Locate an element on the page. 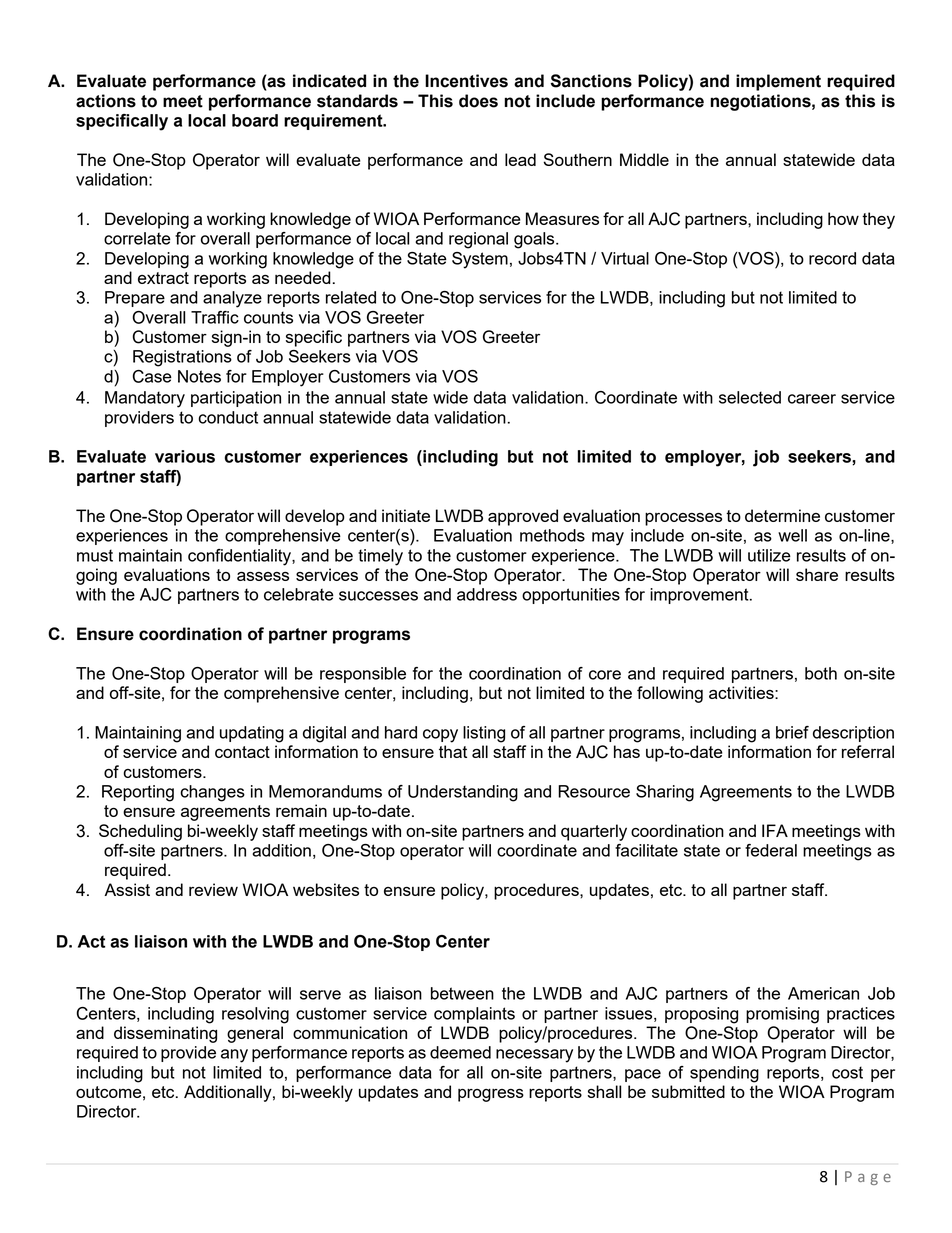  Page is located at coordinates (868, 1178).
